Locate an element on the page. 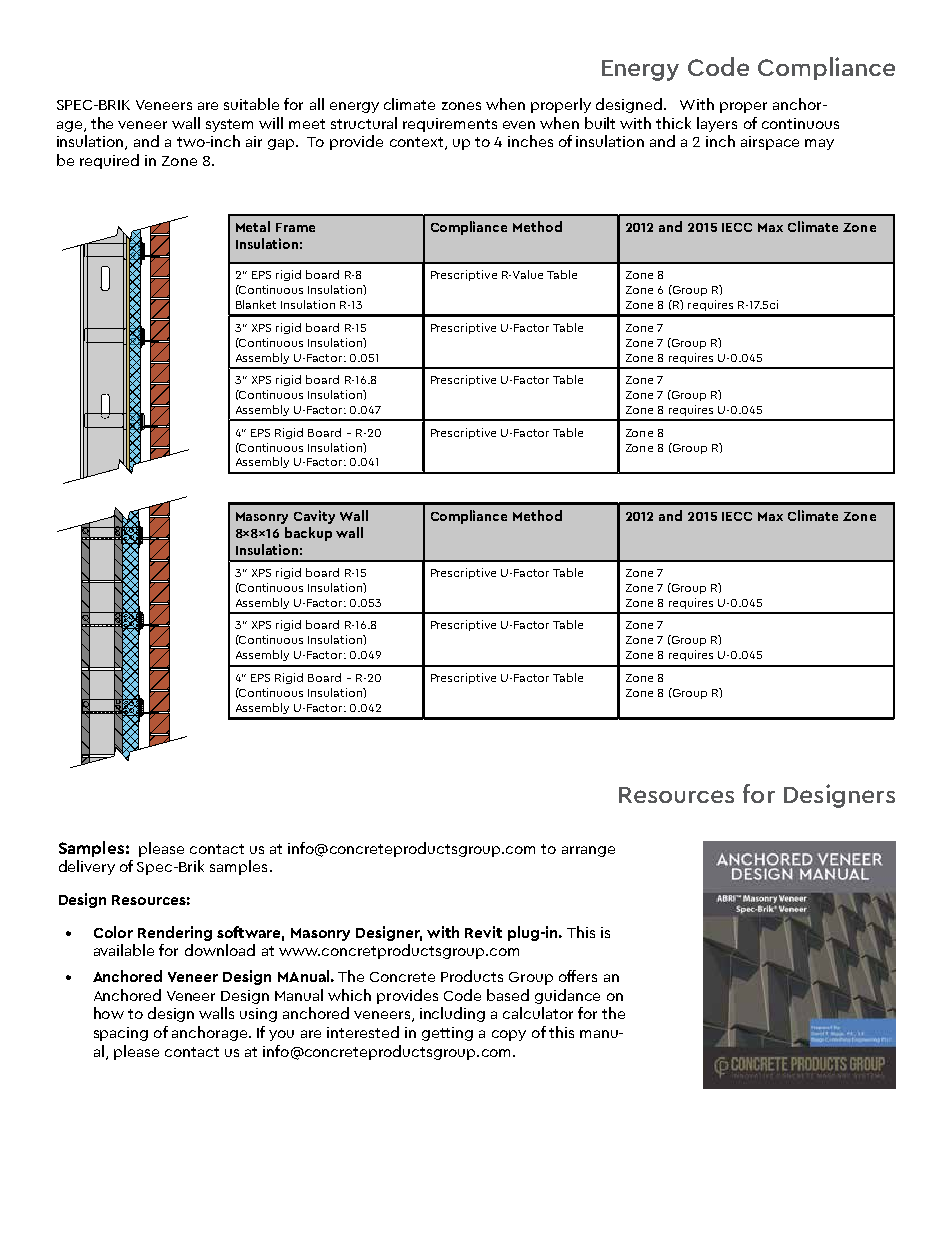 Image resolution: width=952 pixels, height=1233 pixels. including is located at coordinates (452, 1014).
